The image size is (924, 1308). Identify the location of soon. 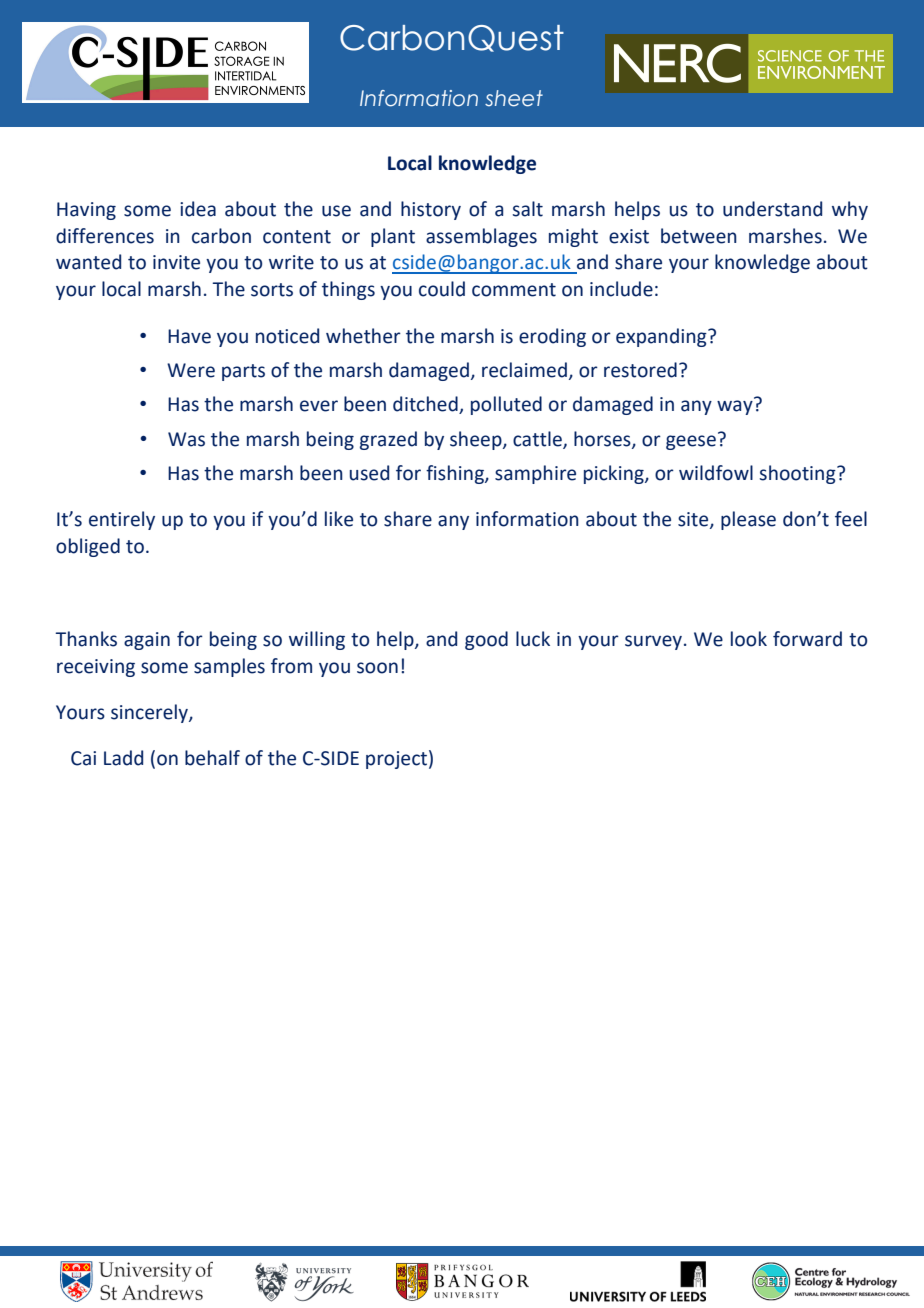
(377, 668).
